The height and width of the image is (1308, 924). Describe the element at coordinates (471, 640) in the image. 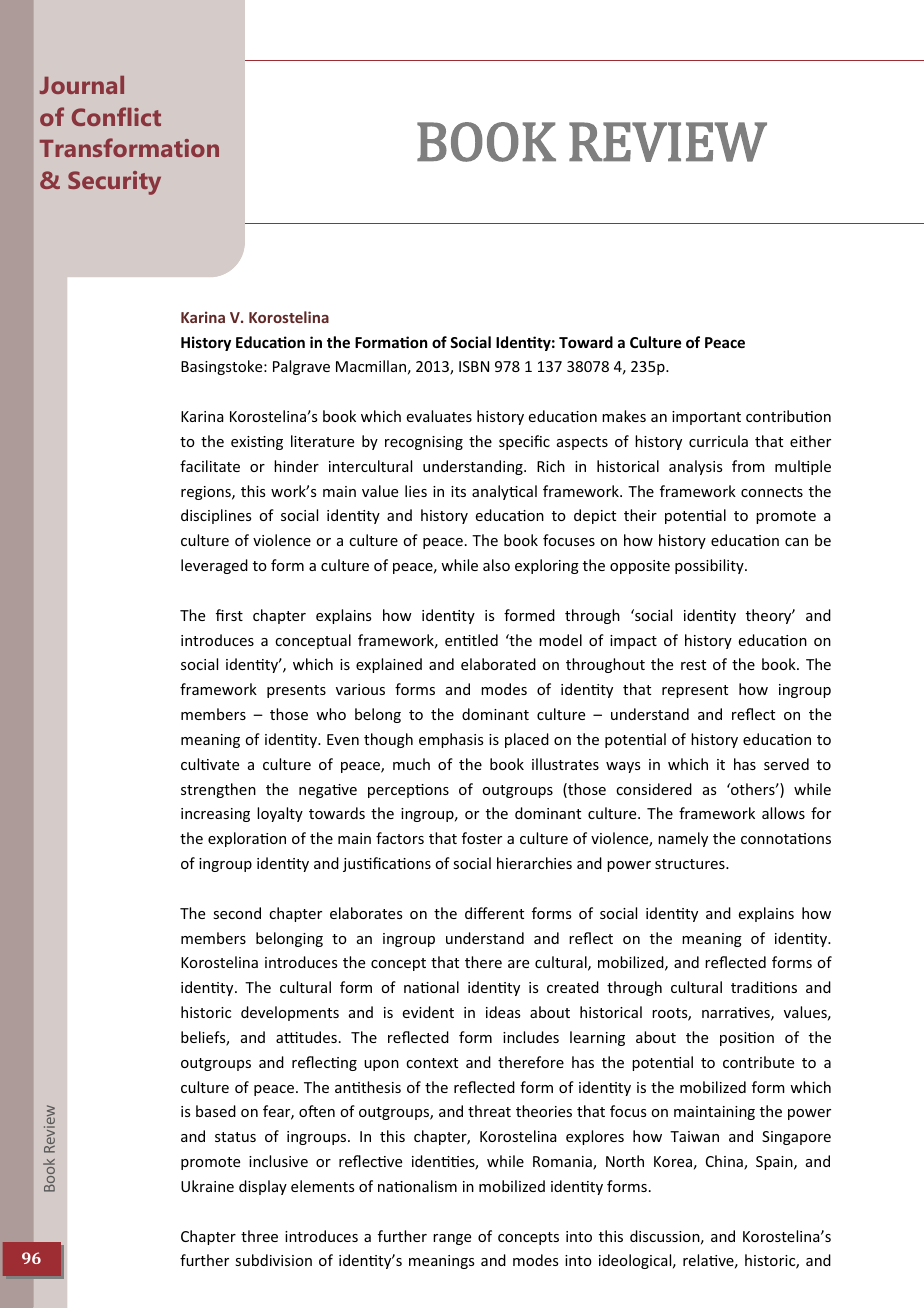

I see `entitled` at that location.
